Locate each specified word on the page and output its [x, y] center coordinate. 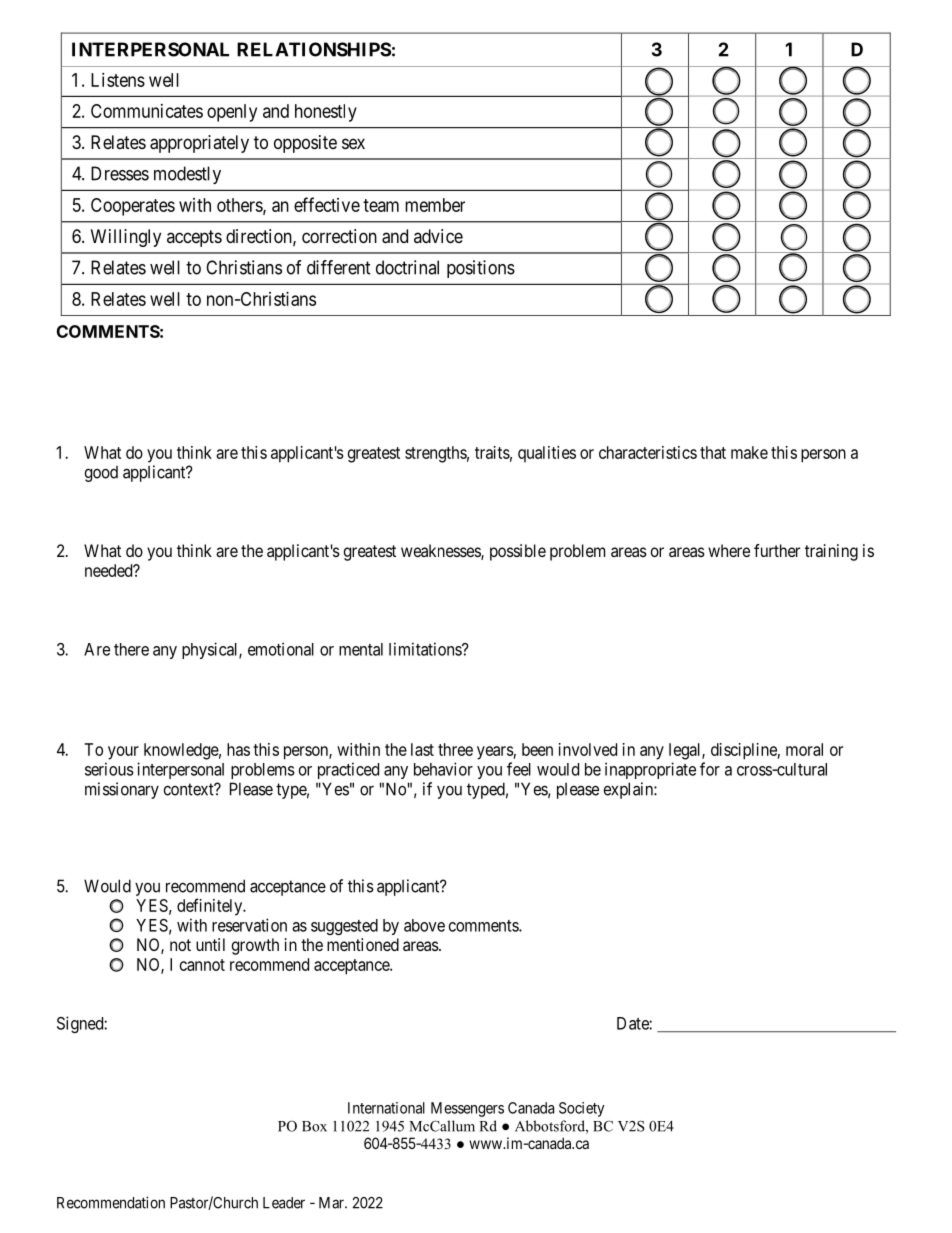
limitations [426, 649]
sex [353, 143]
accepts [194, 238]
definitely [211, 907]
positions [481, 269]
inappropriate [650, 770]
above [424, 925]
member [435, 205]
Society [582, 1109]
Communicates [147, 111]
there [131, 649]
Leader [284, 1203]
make [749, 452]
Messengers [467, 1109]
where [729, 550]
